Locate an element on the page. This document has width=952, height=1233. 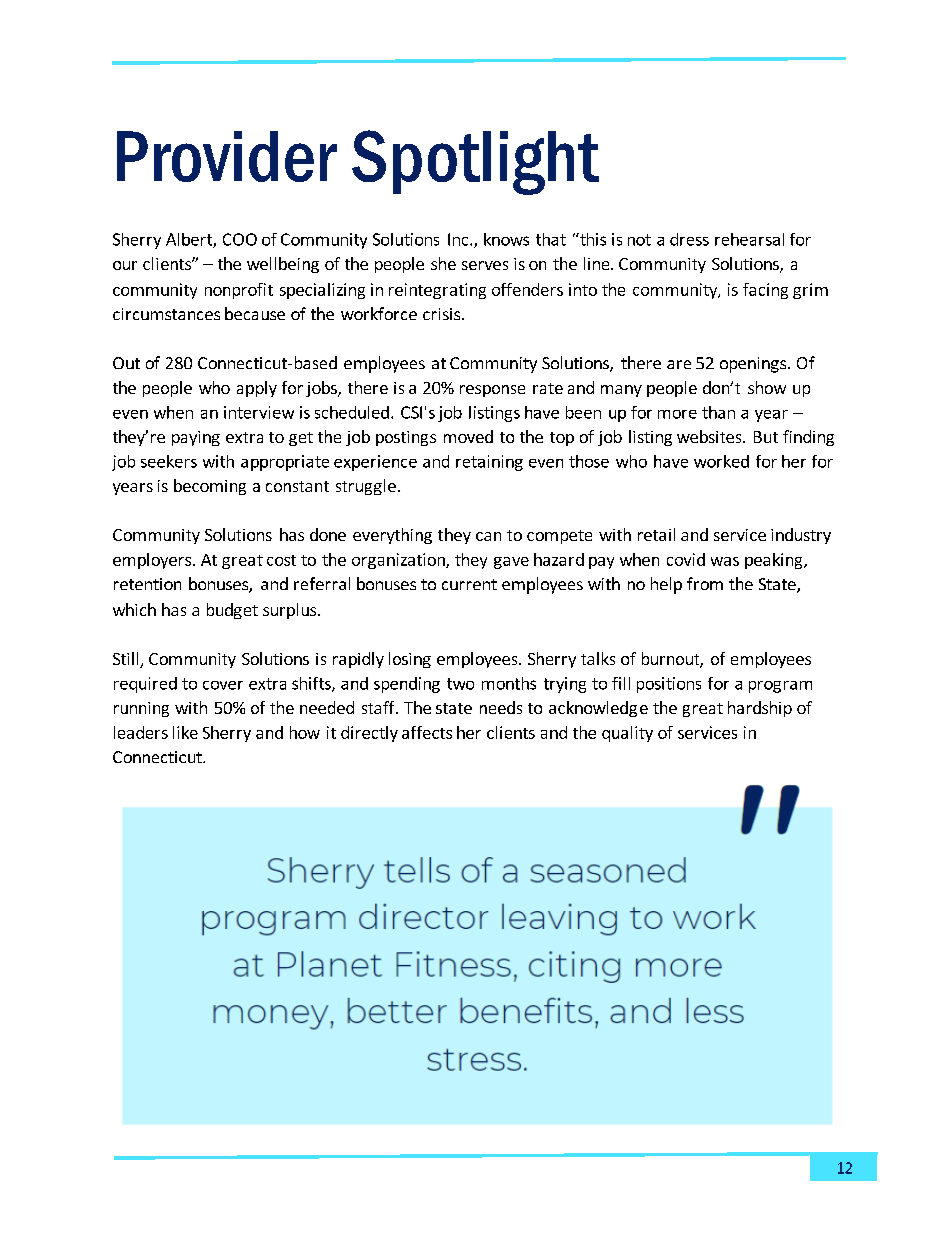
moved is located at coordinates (468, 436).
